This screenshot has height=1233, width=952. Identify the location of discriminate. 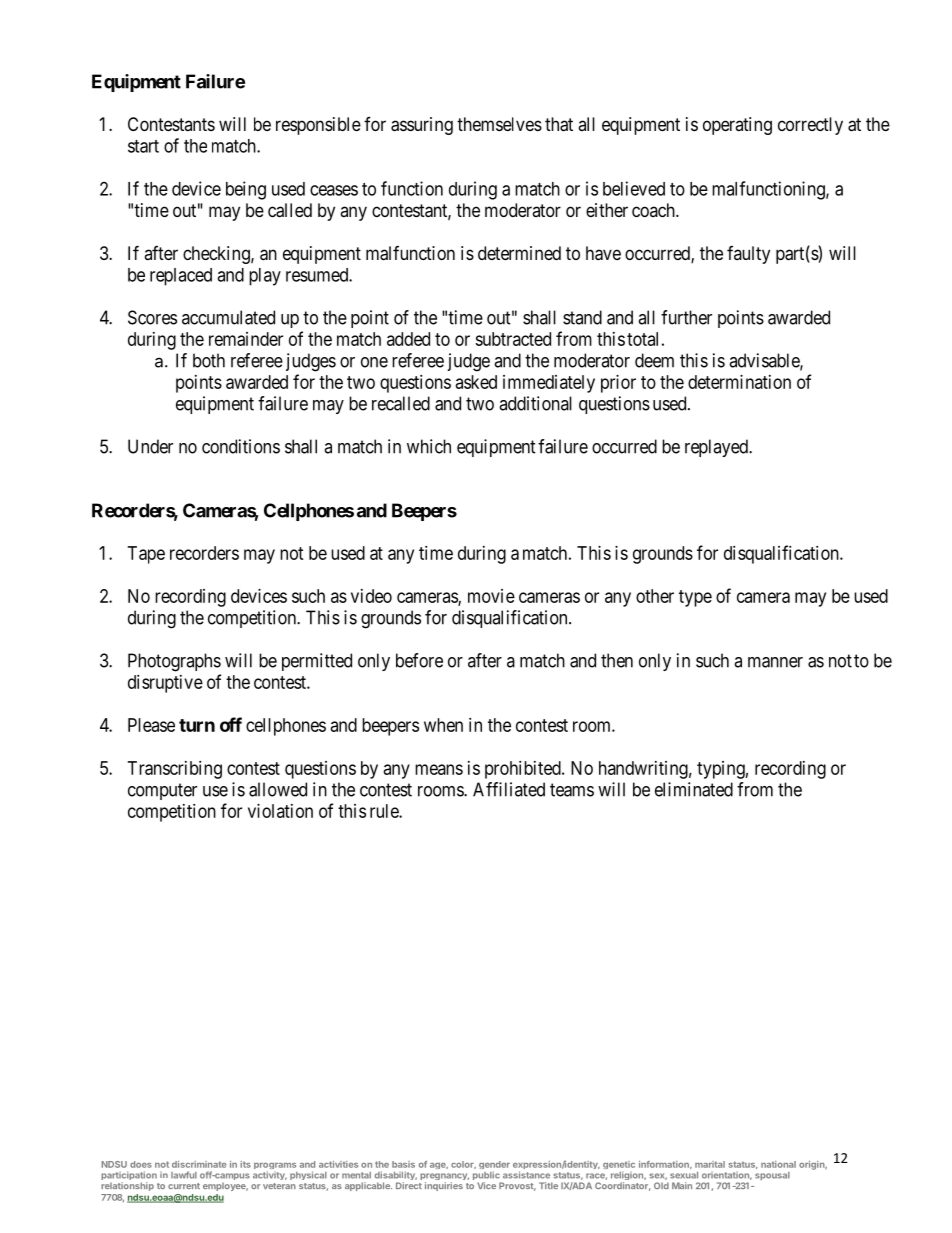
(199, 1164).
